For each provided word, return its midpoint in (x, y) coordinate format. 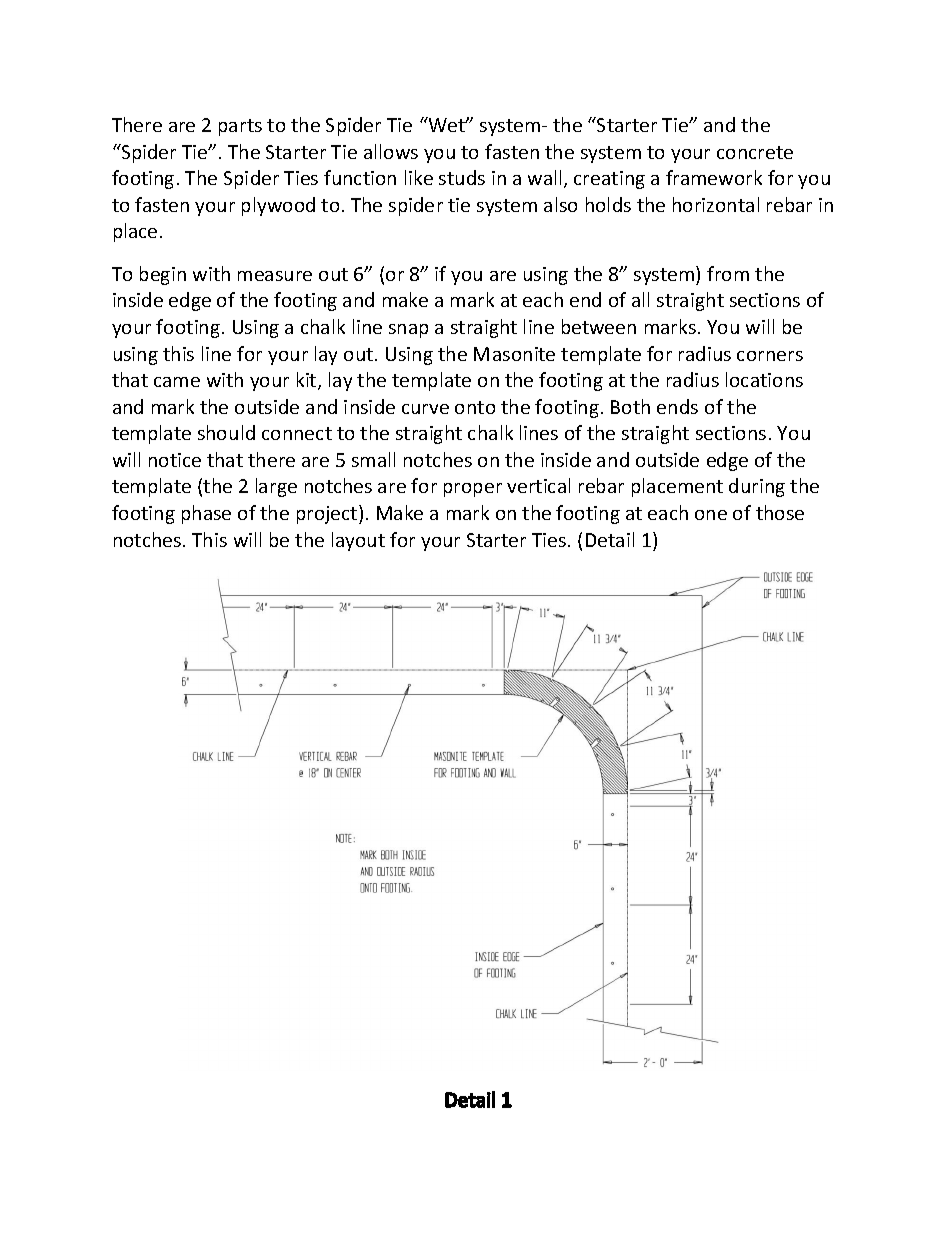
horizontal (716, 204)
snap (408, 331)
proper (473, 490)
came (177, 382)
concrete (755, 152)
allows (391, 151)
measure (275, 276)
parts (240, 127)
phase (206, 514)
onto (475, 407)
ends (677, 406)
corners (770, 356)
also (560, 204)
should (226, 432)
